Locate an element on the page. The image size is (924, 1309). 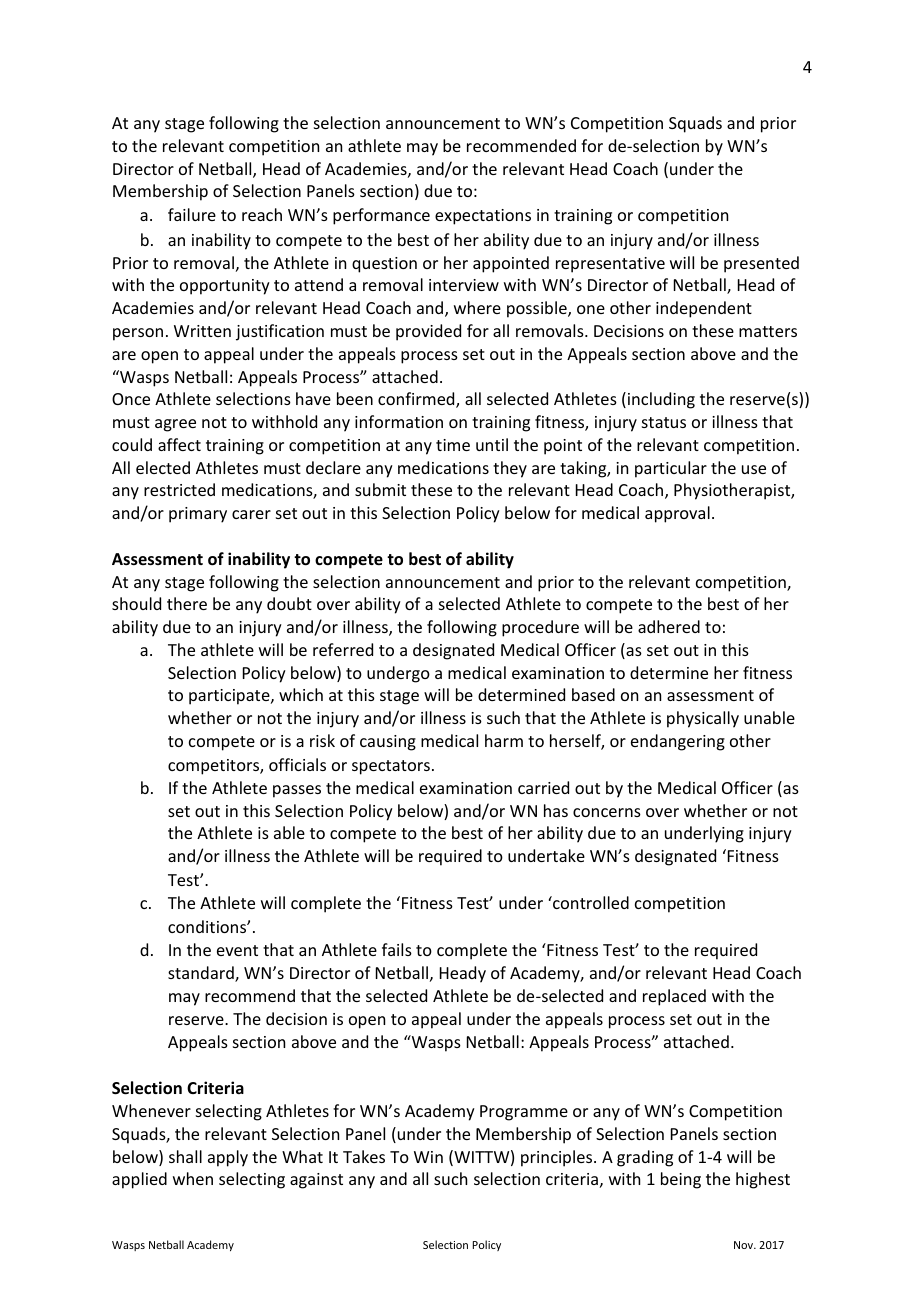
apply is located at coordinates (228, 1158).
